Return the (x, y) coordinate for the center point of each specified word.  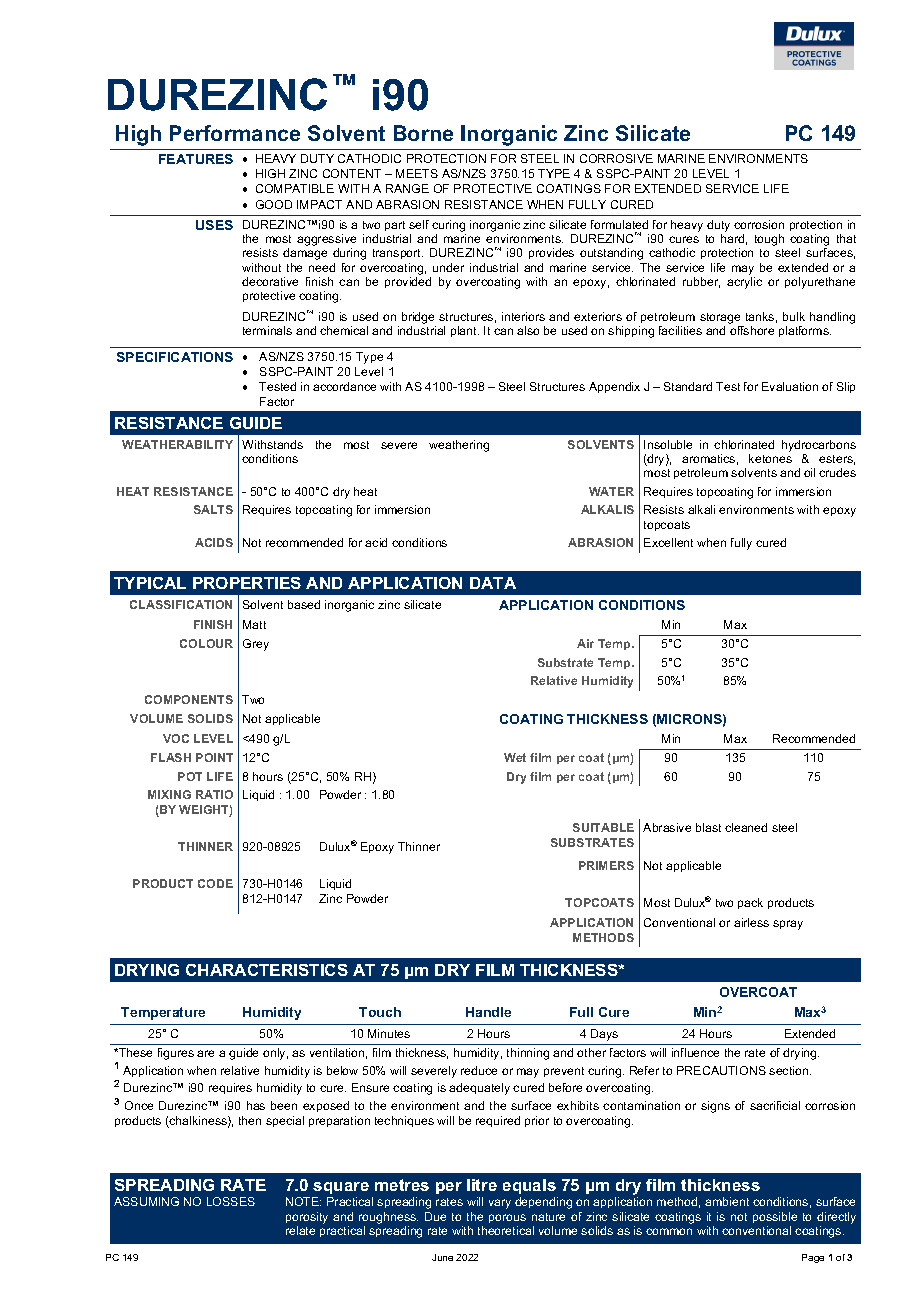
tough (769, 240)
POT (190, 776)
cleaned (746, 827)
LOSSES (231, 1201)
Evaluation (790, 386)
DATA (493, 583)
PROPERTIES (247, 583)
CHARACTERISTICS (267, 970)
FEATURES (196, 159)
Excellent (668, 542)
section (790, 1070)
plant (465, 331)
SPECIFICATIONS (175, 357)
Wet (515, 757)
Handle (488, 1012)
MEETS (417, 173)
